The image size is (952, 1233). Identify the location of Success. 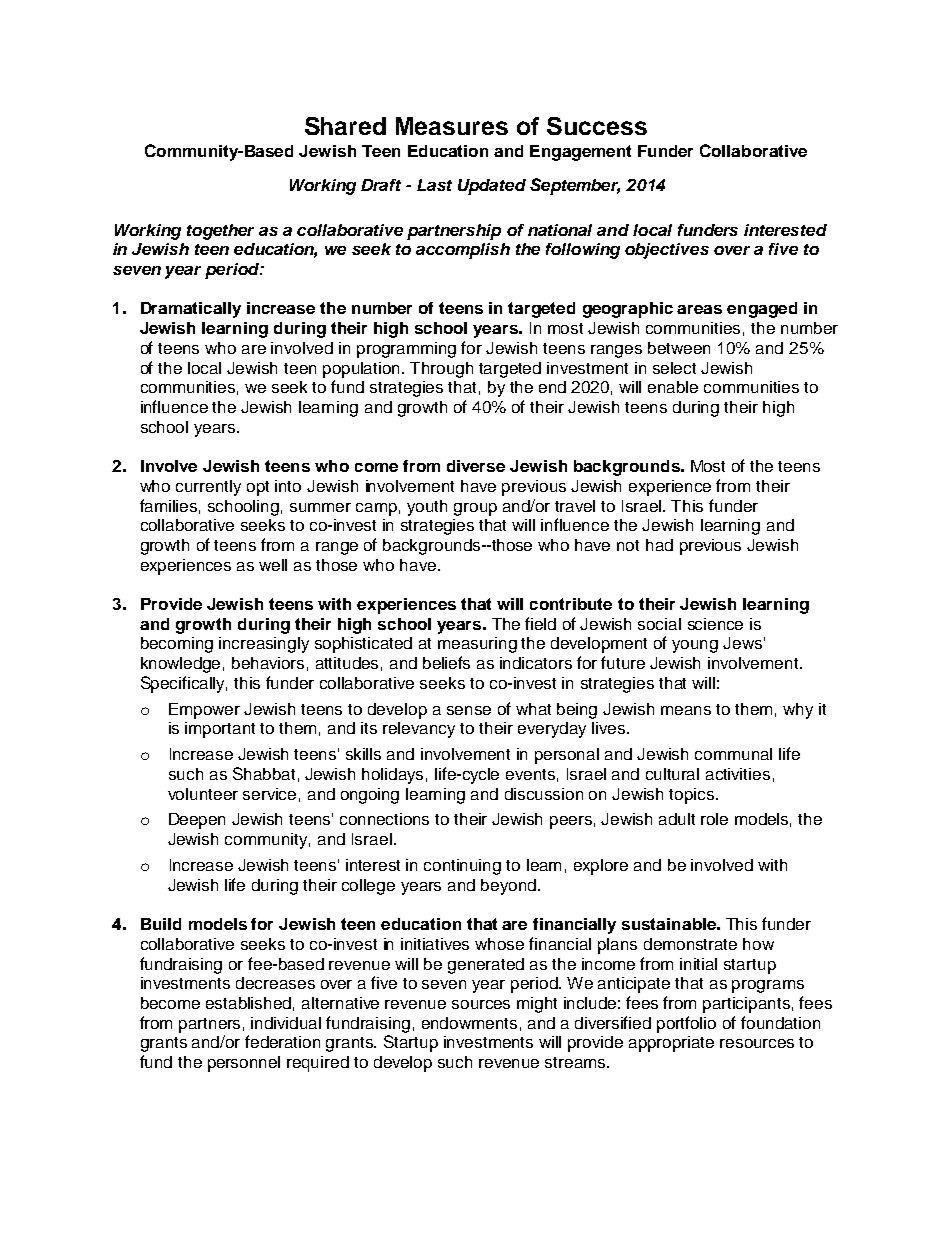
(597, 126).
